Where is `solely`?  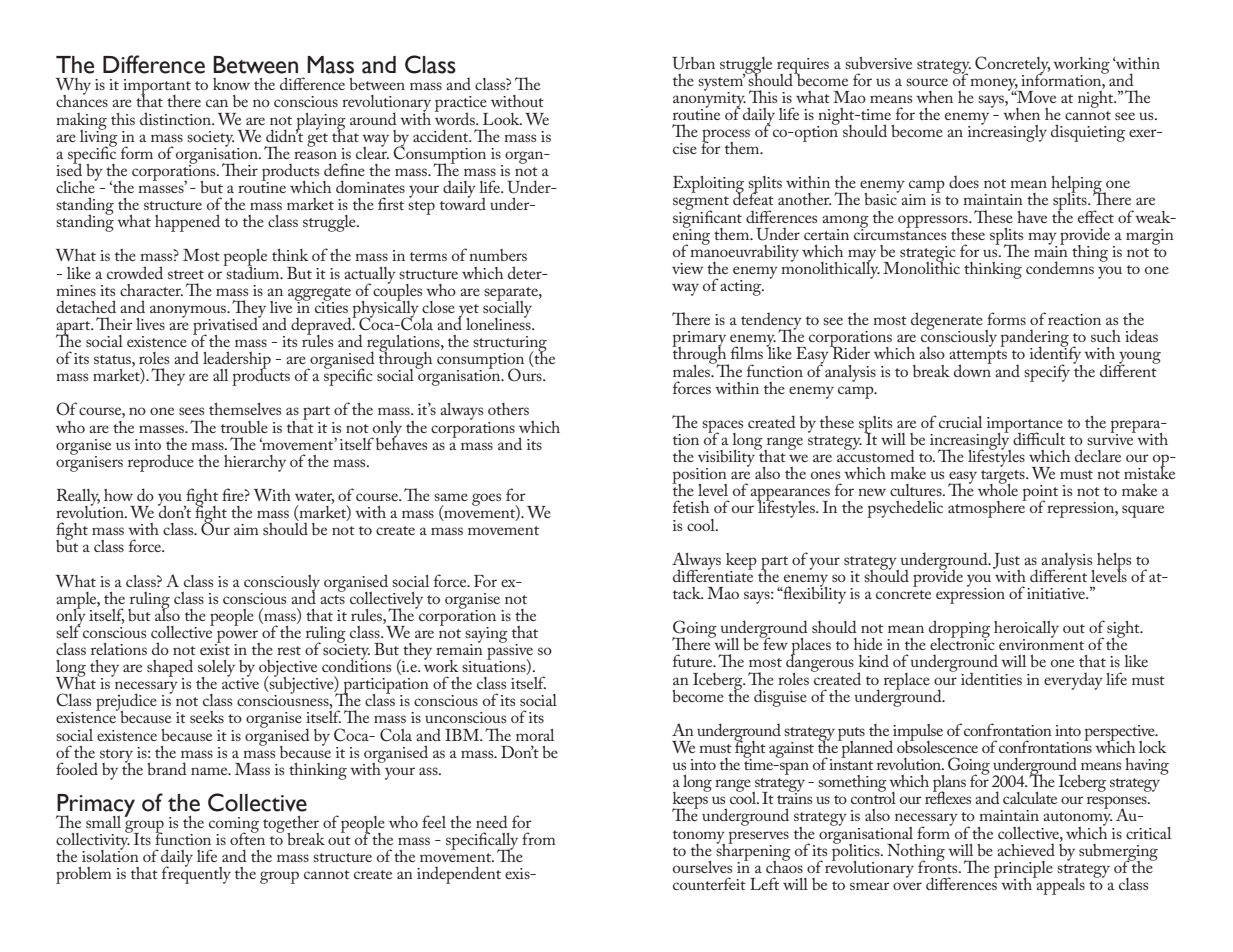 solely is located at coordinates (216, 669).
